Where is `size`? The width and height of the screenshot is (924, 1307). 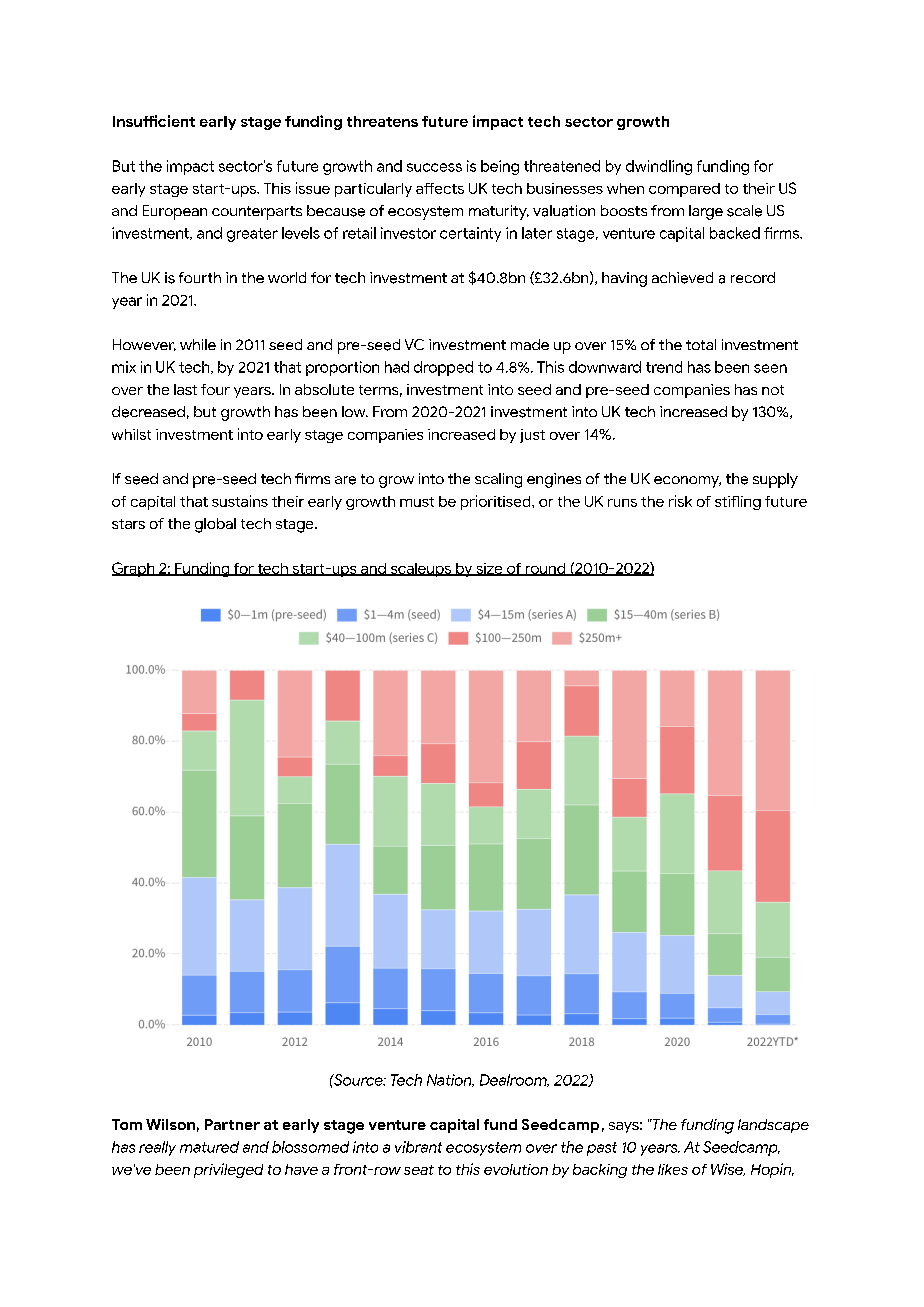
size is located at coordinates (489, 569).
